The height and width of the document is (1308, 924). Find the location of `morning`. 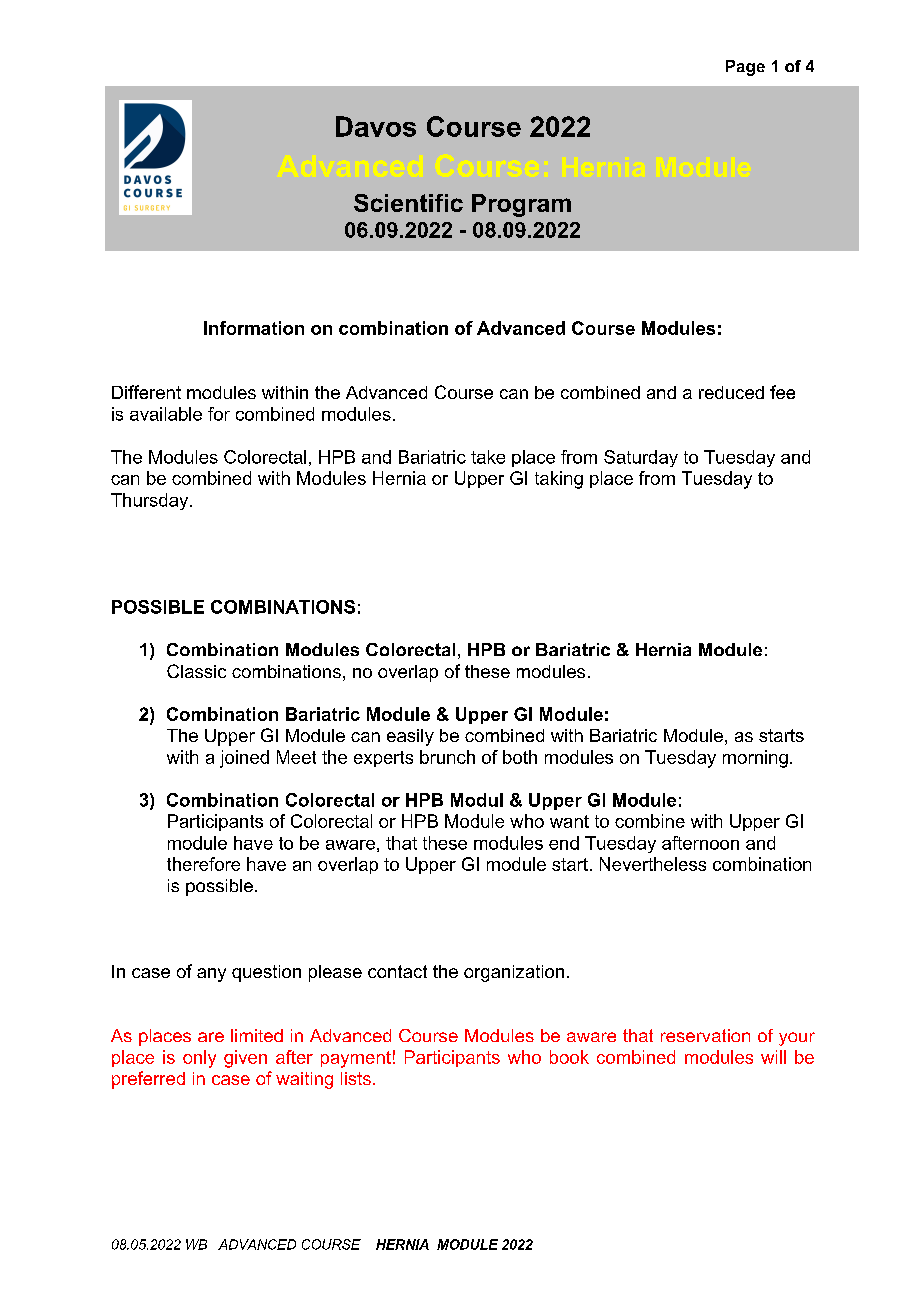

morning is located at coordinates (755, 759).
